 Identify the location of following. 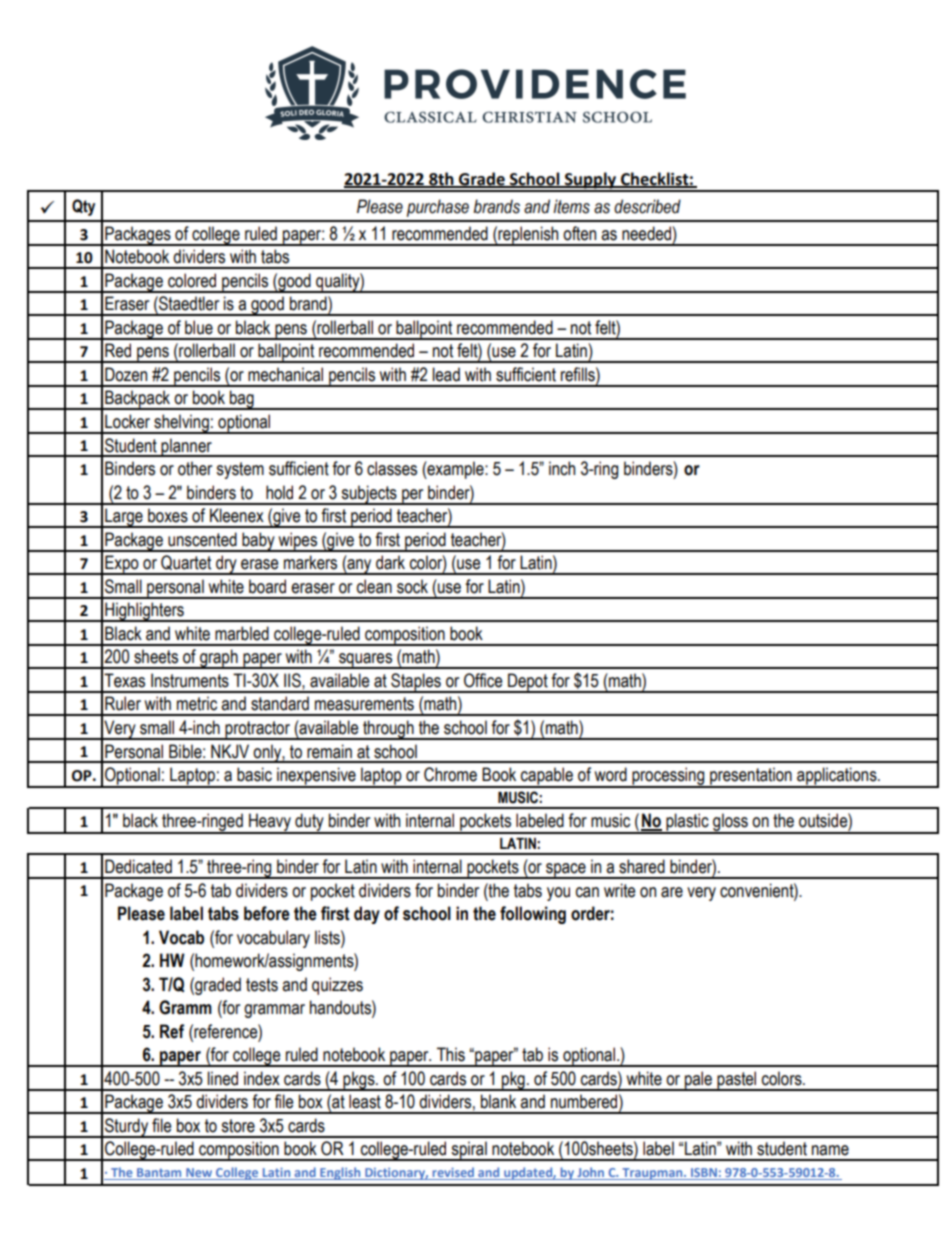
(533, 915).
